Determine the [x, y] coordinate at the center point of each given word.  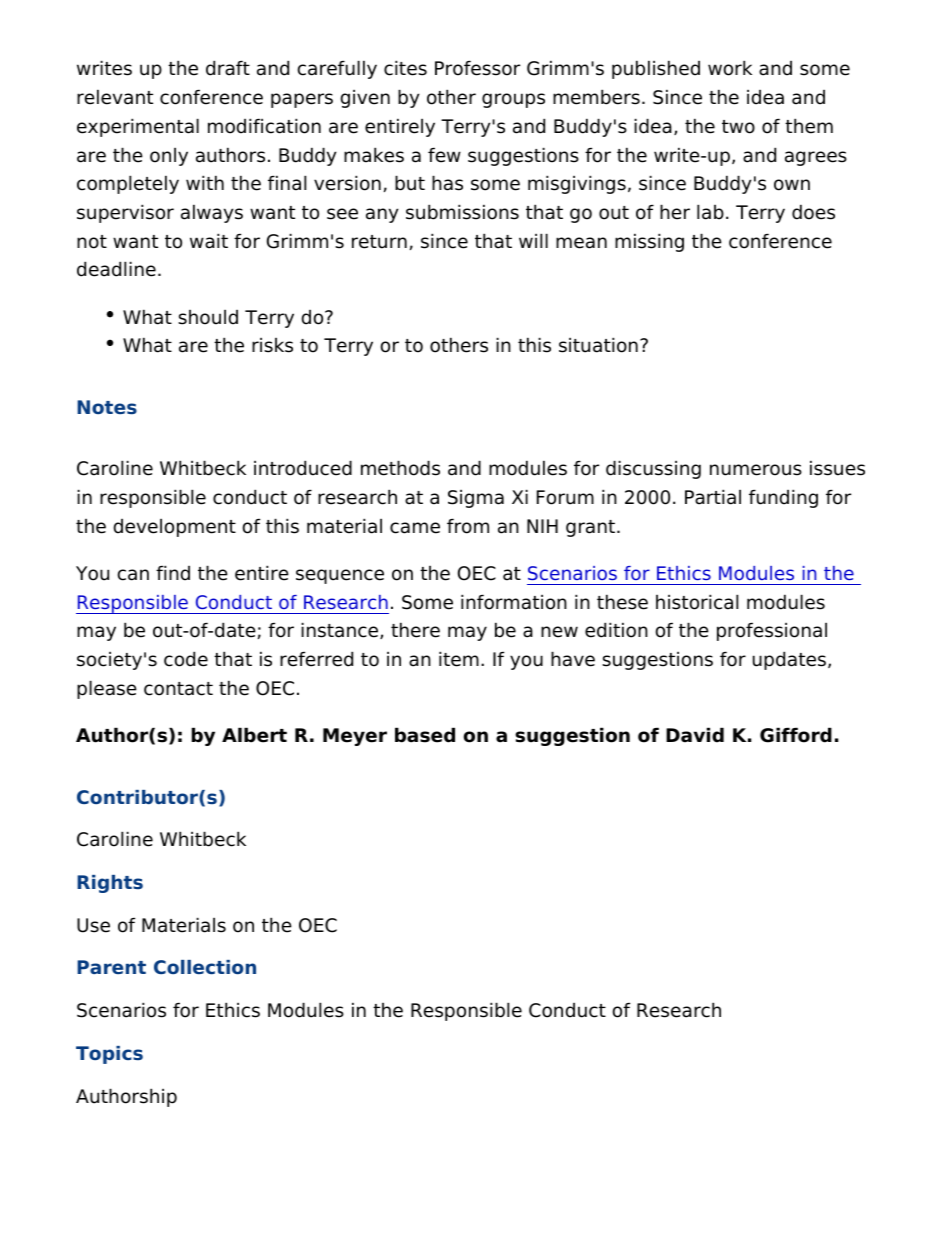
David [695, 735]
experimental [138, 127]
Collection [205, 967]
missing [649, 242]
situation [598, 345]
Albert [254, 735]
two [738, 127]
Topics [109, 1055]
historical [697, 602]
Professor [477, 68]
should [208, 317]
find [173, 573]
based [425, 735]
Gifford [796, 735]
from [468, 526]
